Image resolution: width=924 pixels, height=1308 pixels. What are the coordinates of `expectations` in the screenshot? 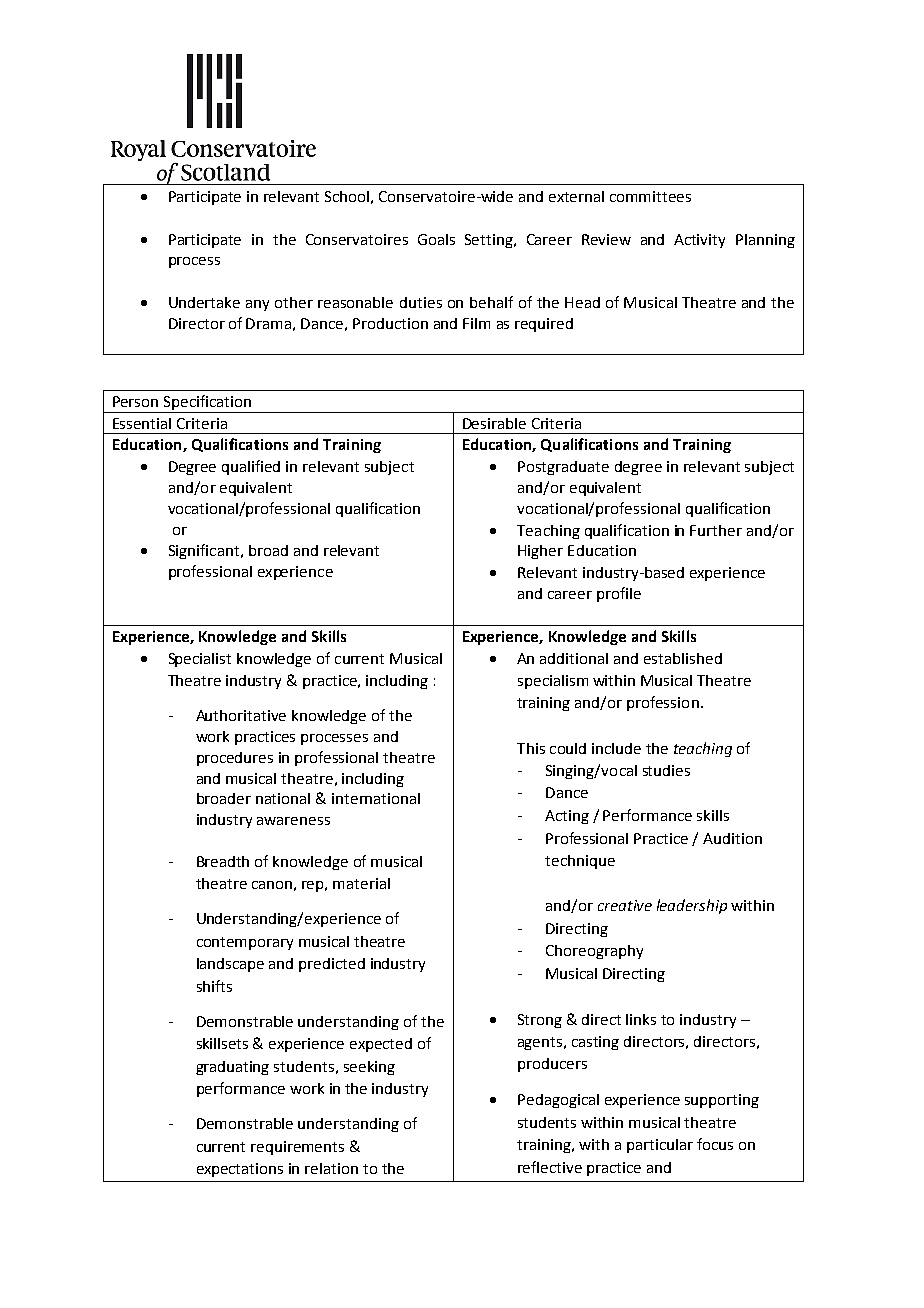 It's located at (240, 1170).
